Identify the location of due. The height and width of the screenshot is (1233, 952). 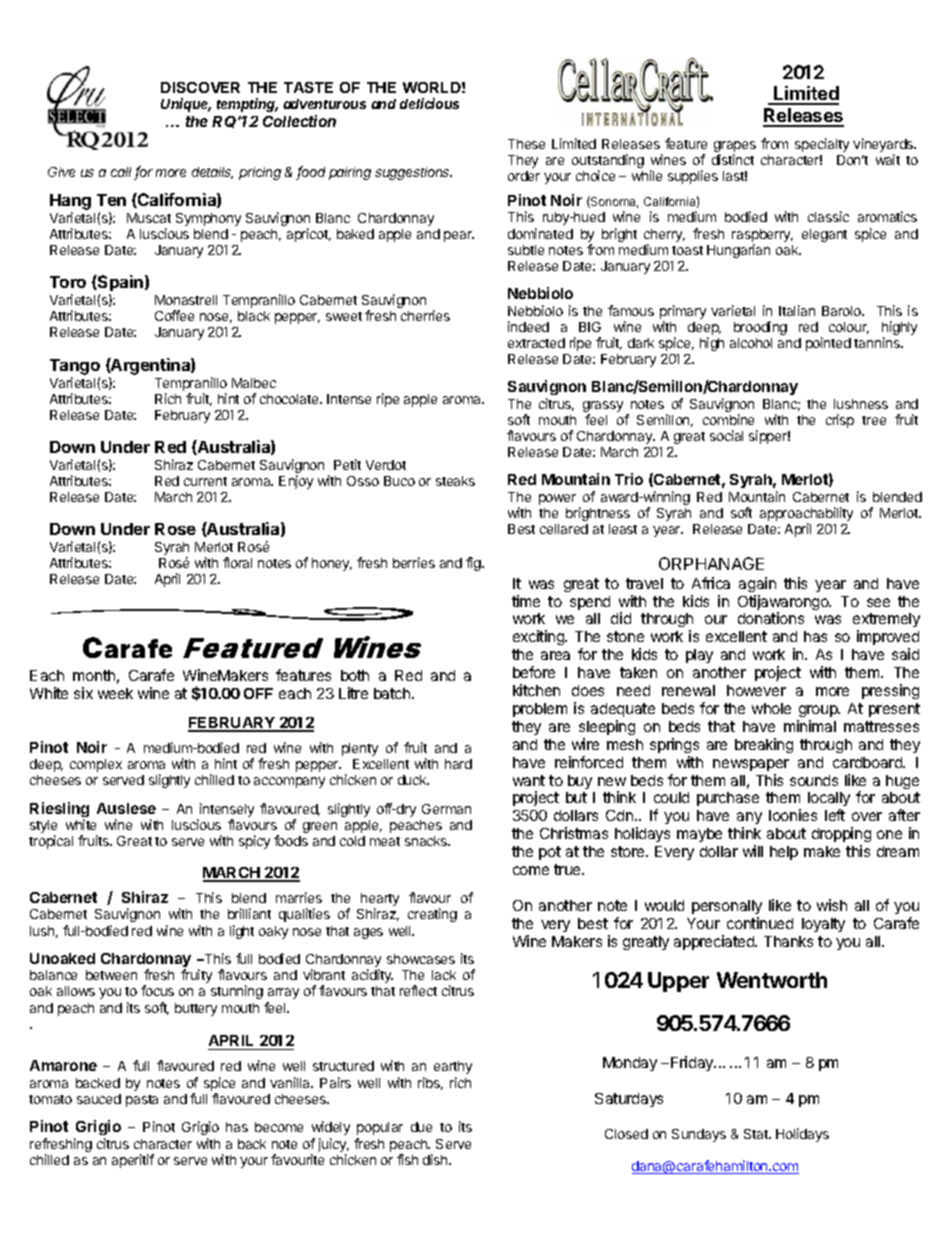
(421, 1127).
